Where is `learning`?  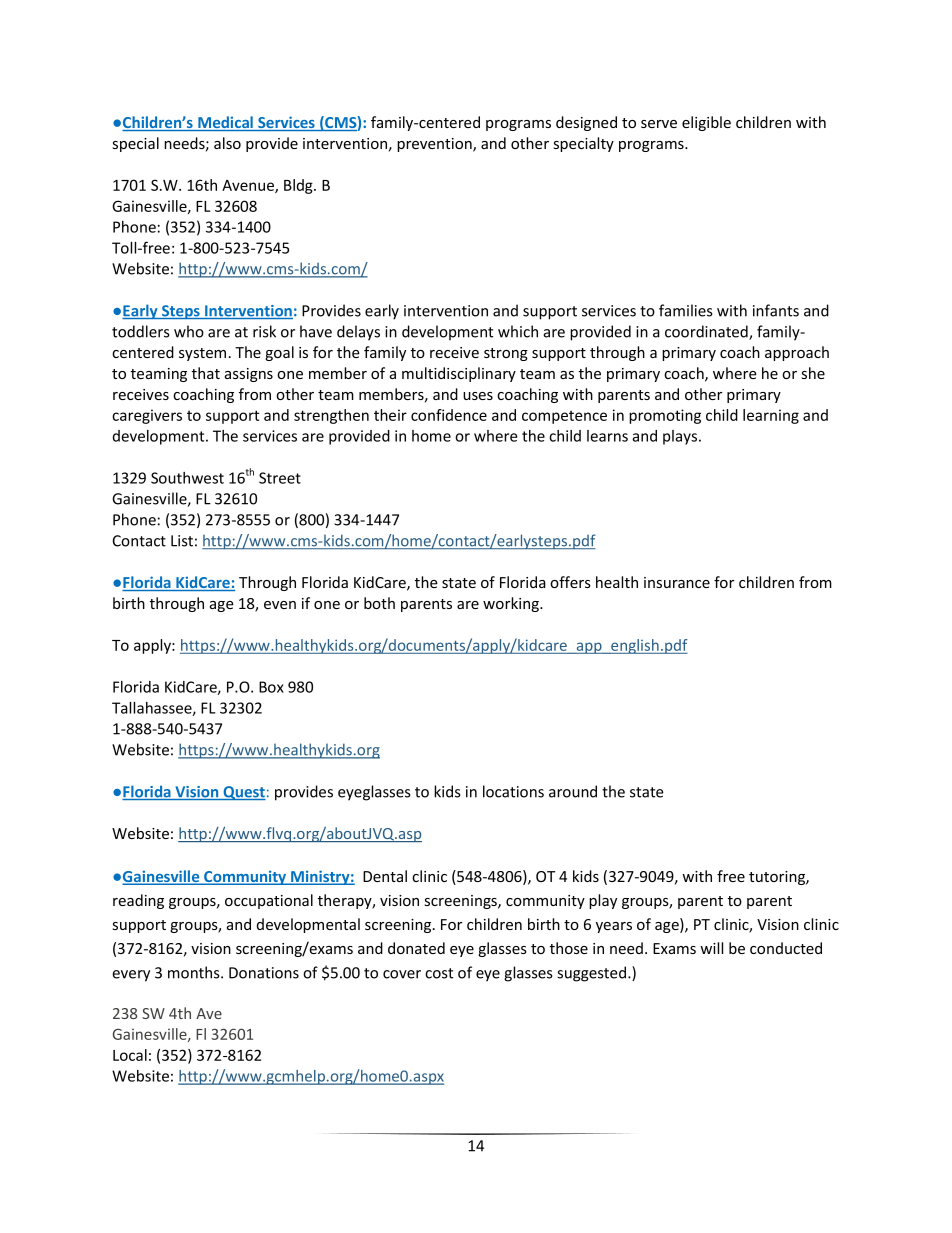
learning is located at coordinates (771, 416).
